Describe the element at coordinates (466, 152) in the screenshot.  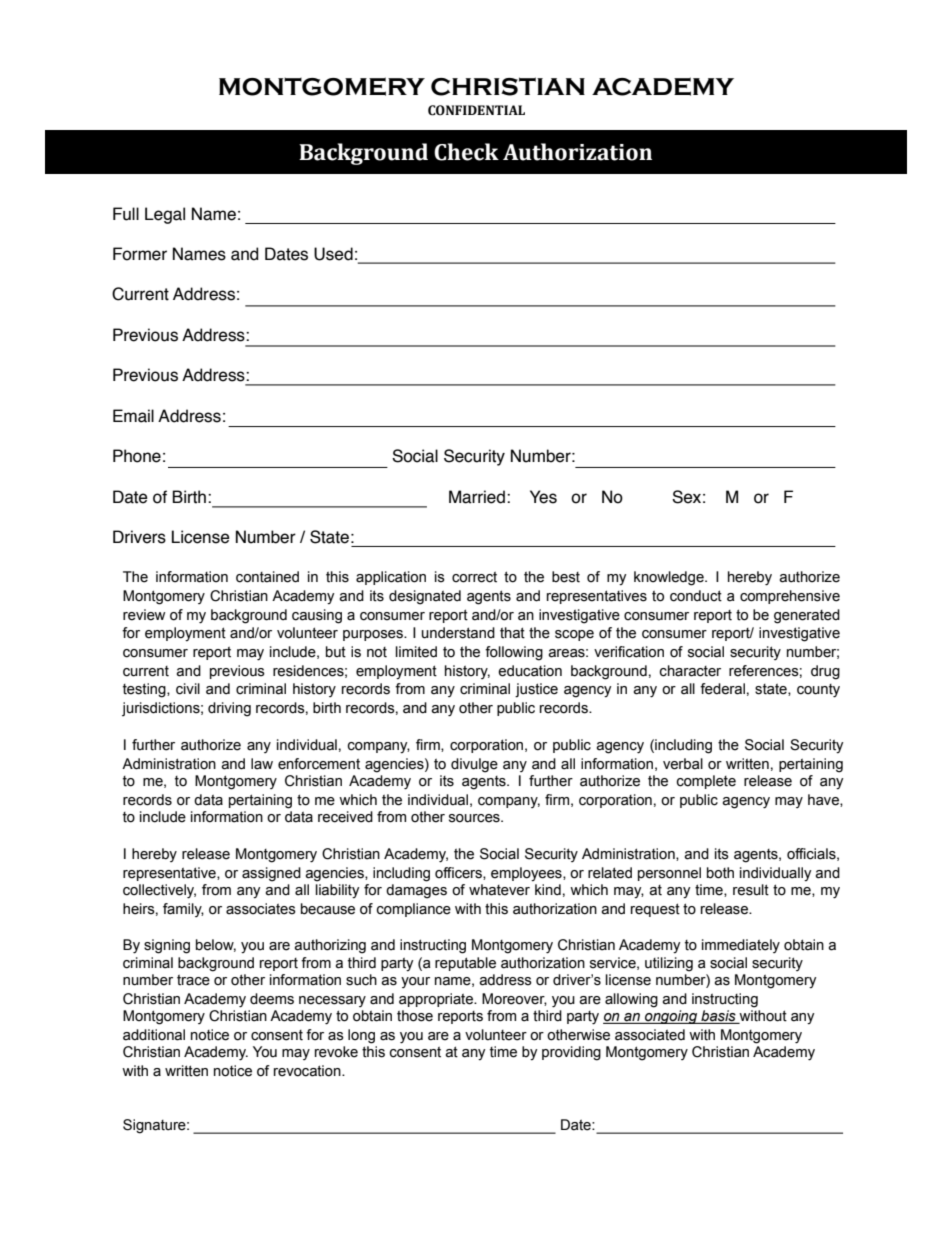
I see `Check` at that location.
